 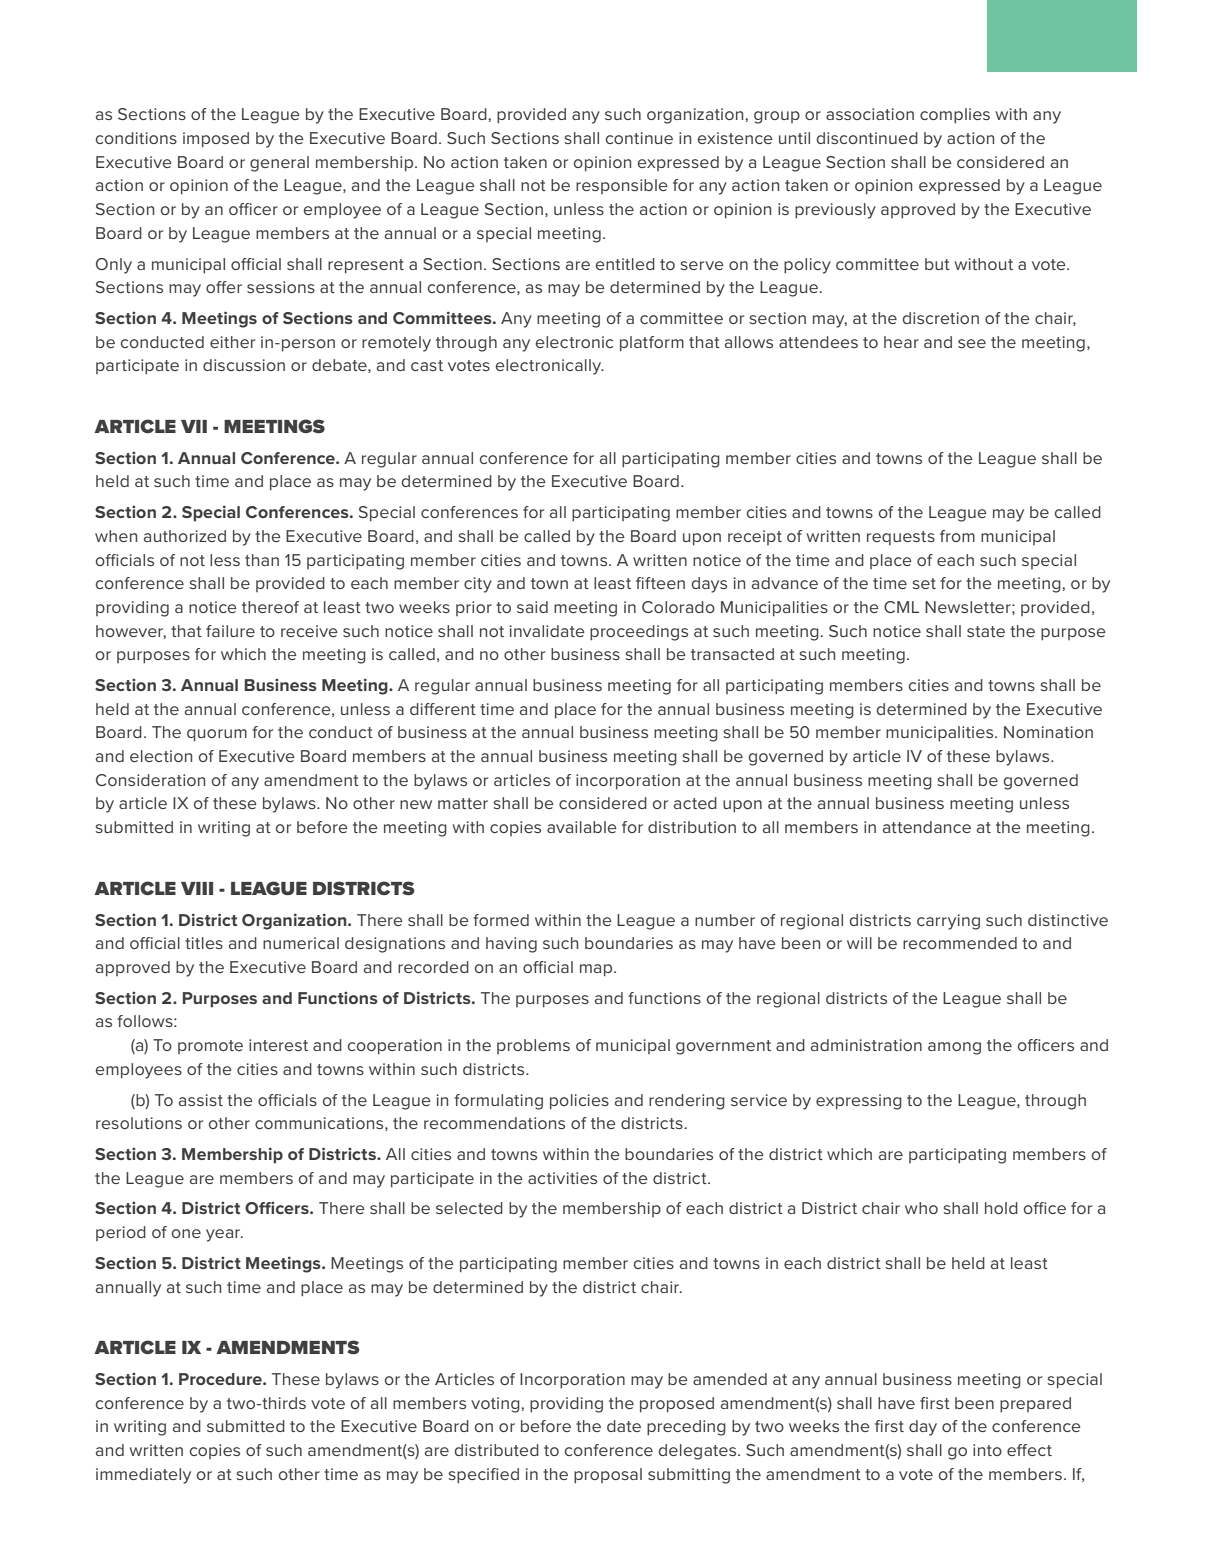 I want to click on proposal, so click(x=608, y=1476).
